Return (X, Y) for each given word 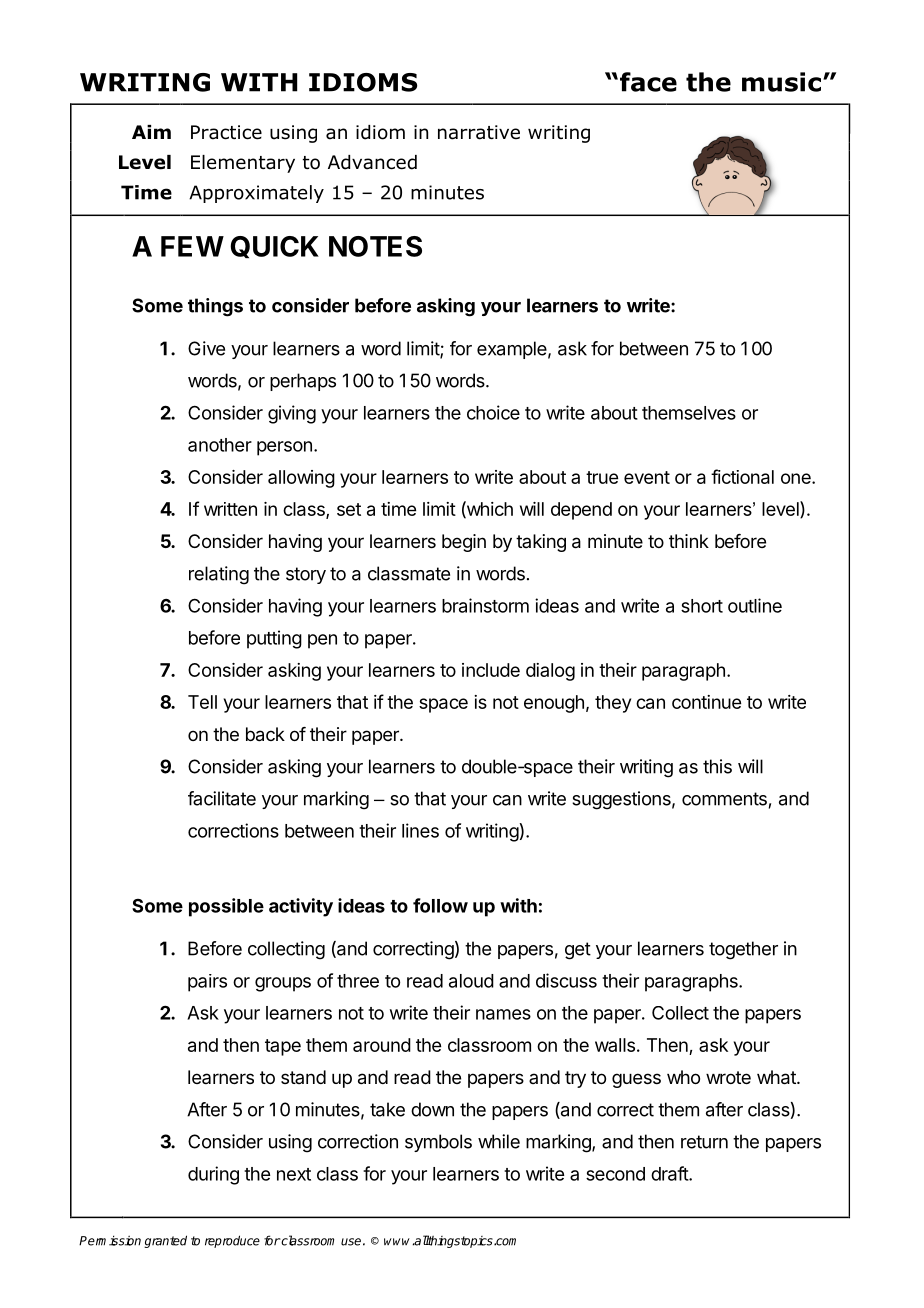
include (491, 670)
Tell (202, 702)
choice (493, 412)
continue (706, 702)
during (213, 1175)
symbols (438, 1143)
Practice (226, 132)
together (743, 950)
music (781, 82)
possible (226, 907)
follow (440, 905)
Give (206, 348)
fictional (742, 476)
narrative (479, 132)
